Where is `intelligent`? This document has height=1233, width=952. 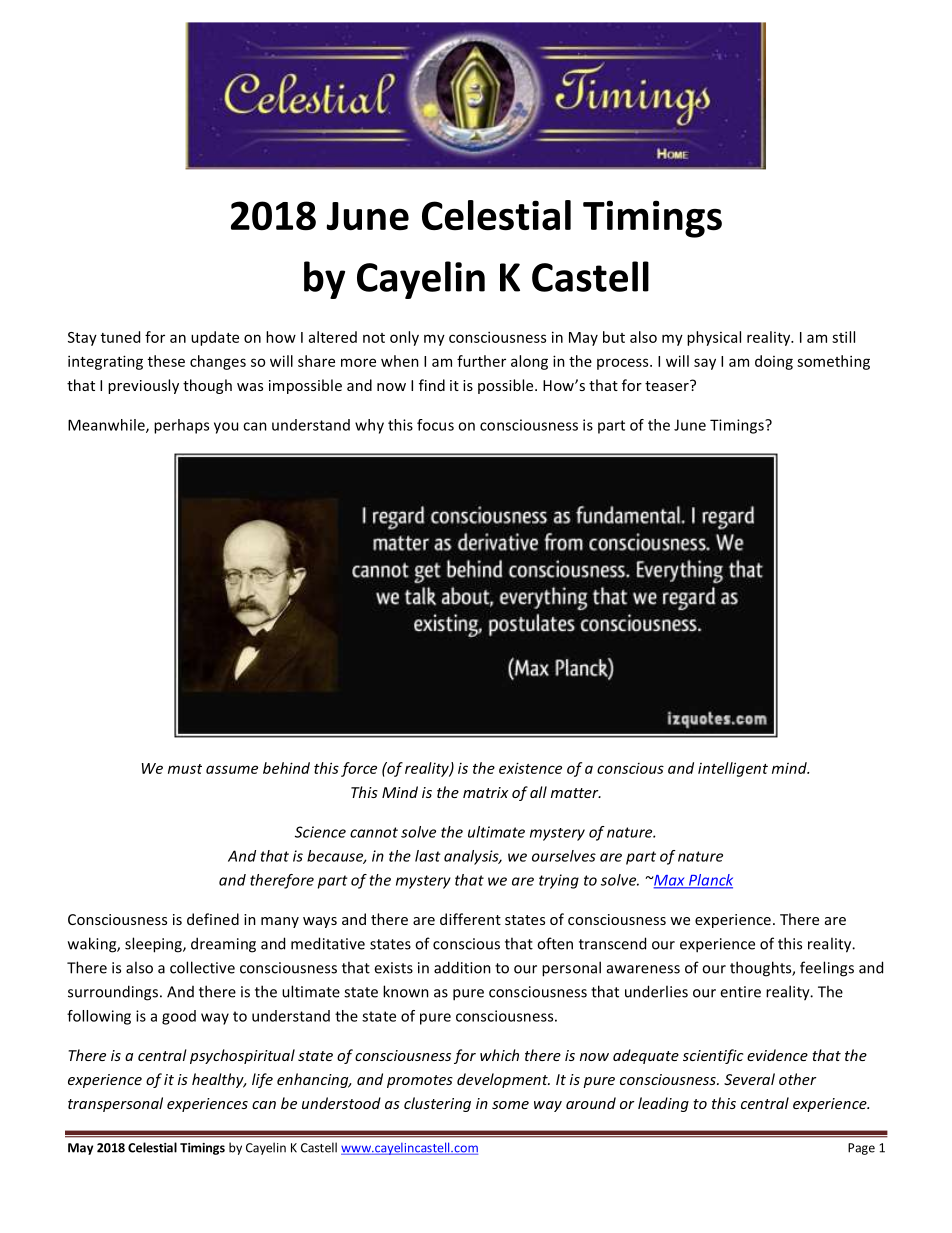
intelligent is located at coordinates (733, 769).
